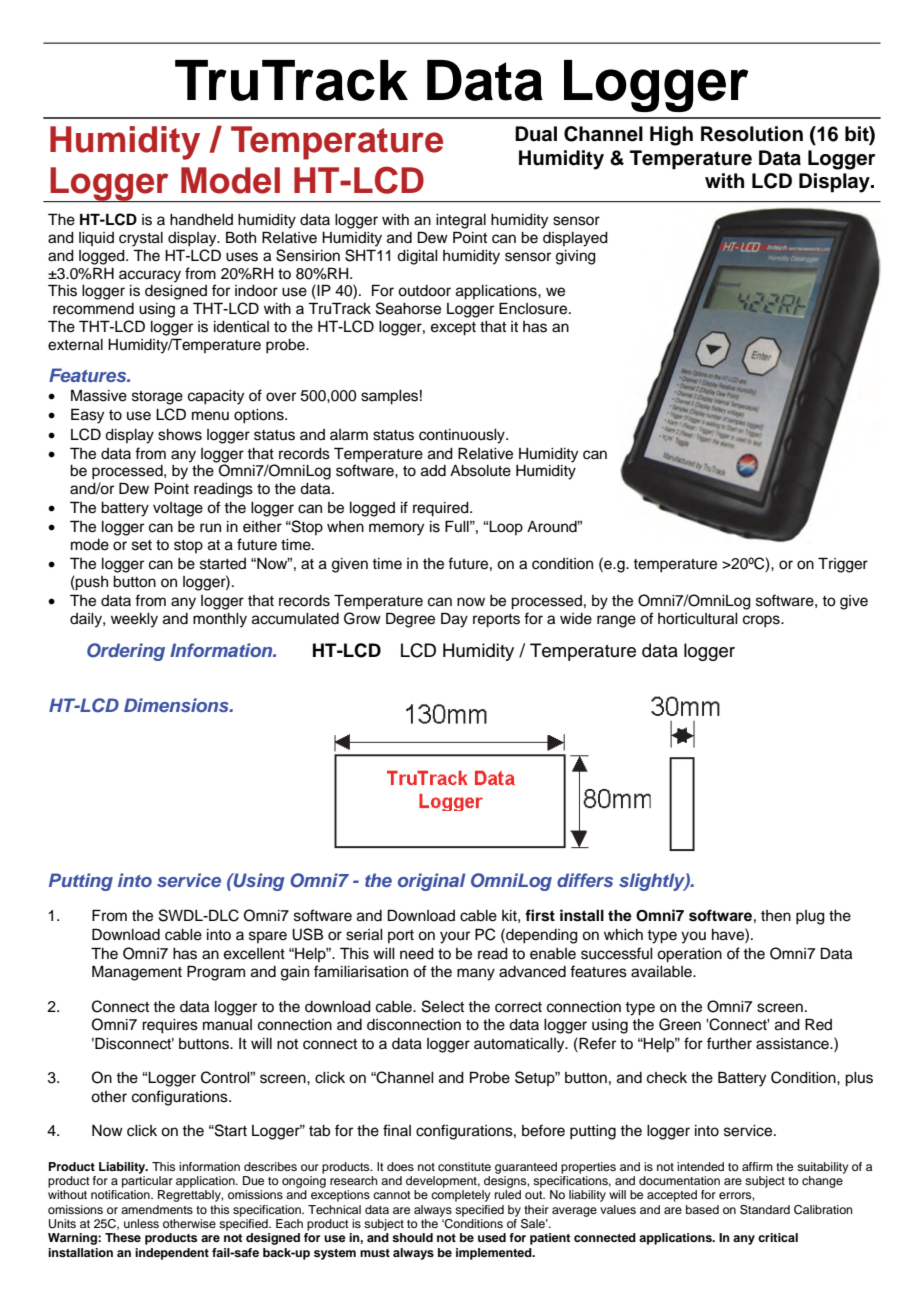 The image size is (924, 1308). I want to click on original, so click(431, 882).
